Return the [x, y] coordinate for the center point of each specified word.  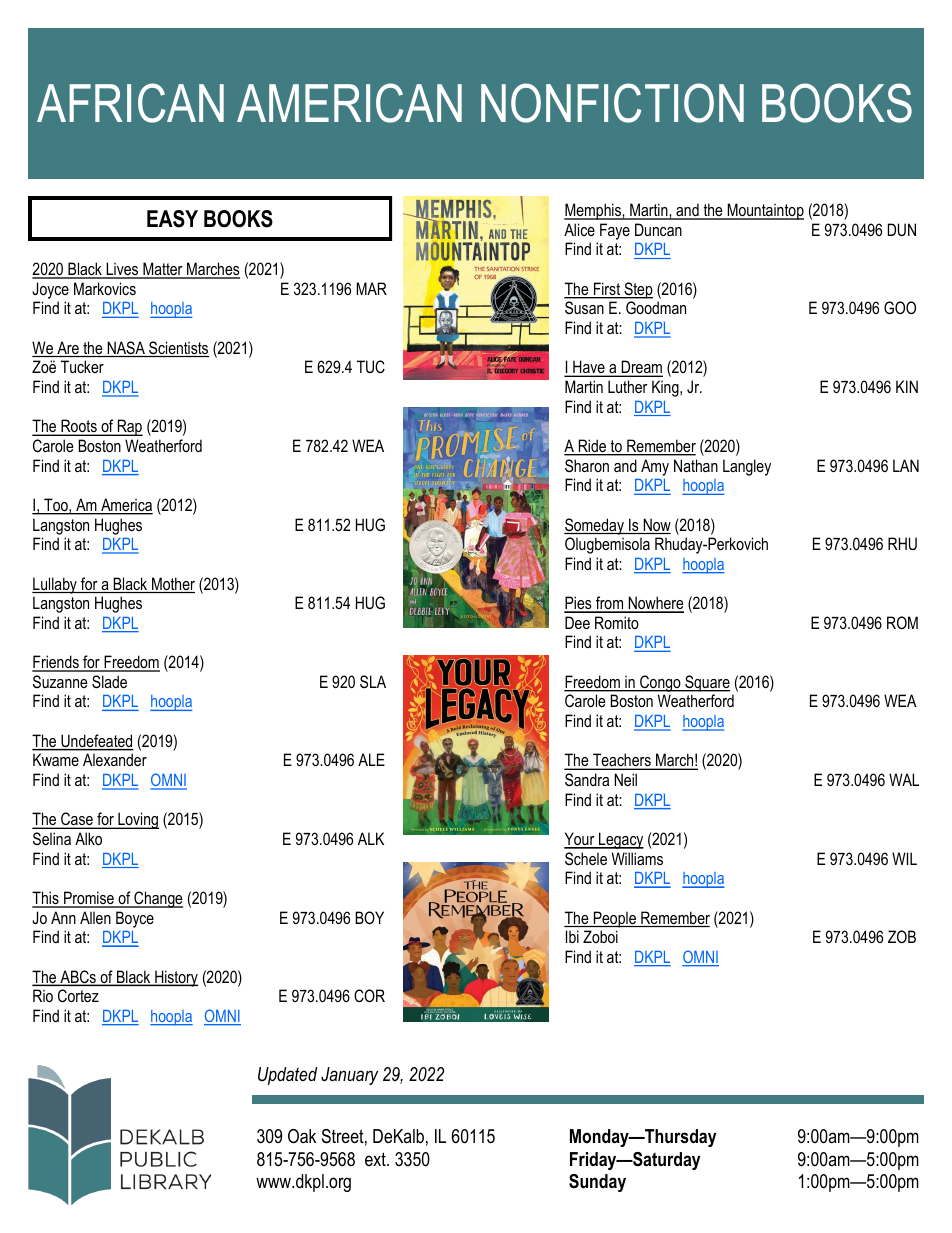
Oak [302, 1136]
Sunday [597, 1183]
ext [376, 1159]
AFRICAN [130, 103]
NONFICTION [612, 103]
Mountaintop [764, 211]
